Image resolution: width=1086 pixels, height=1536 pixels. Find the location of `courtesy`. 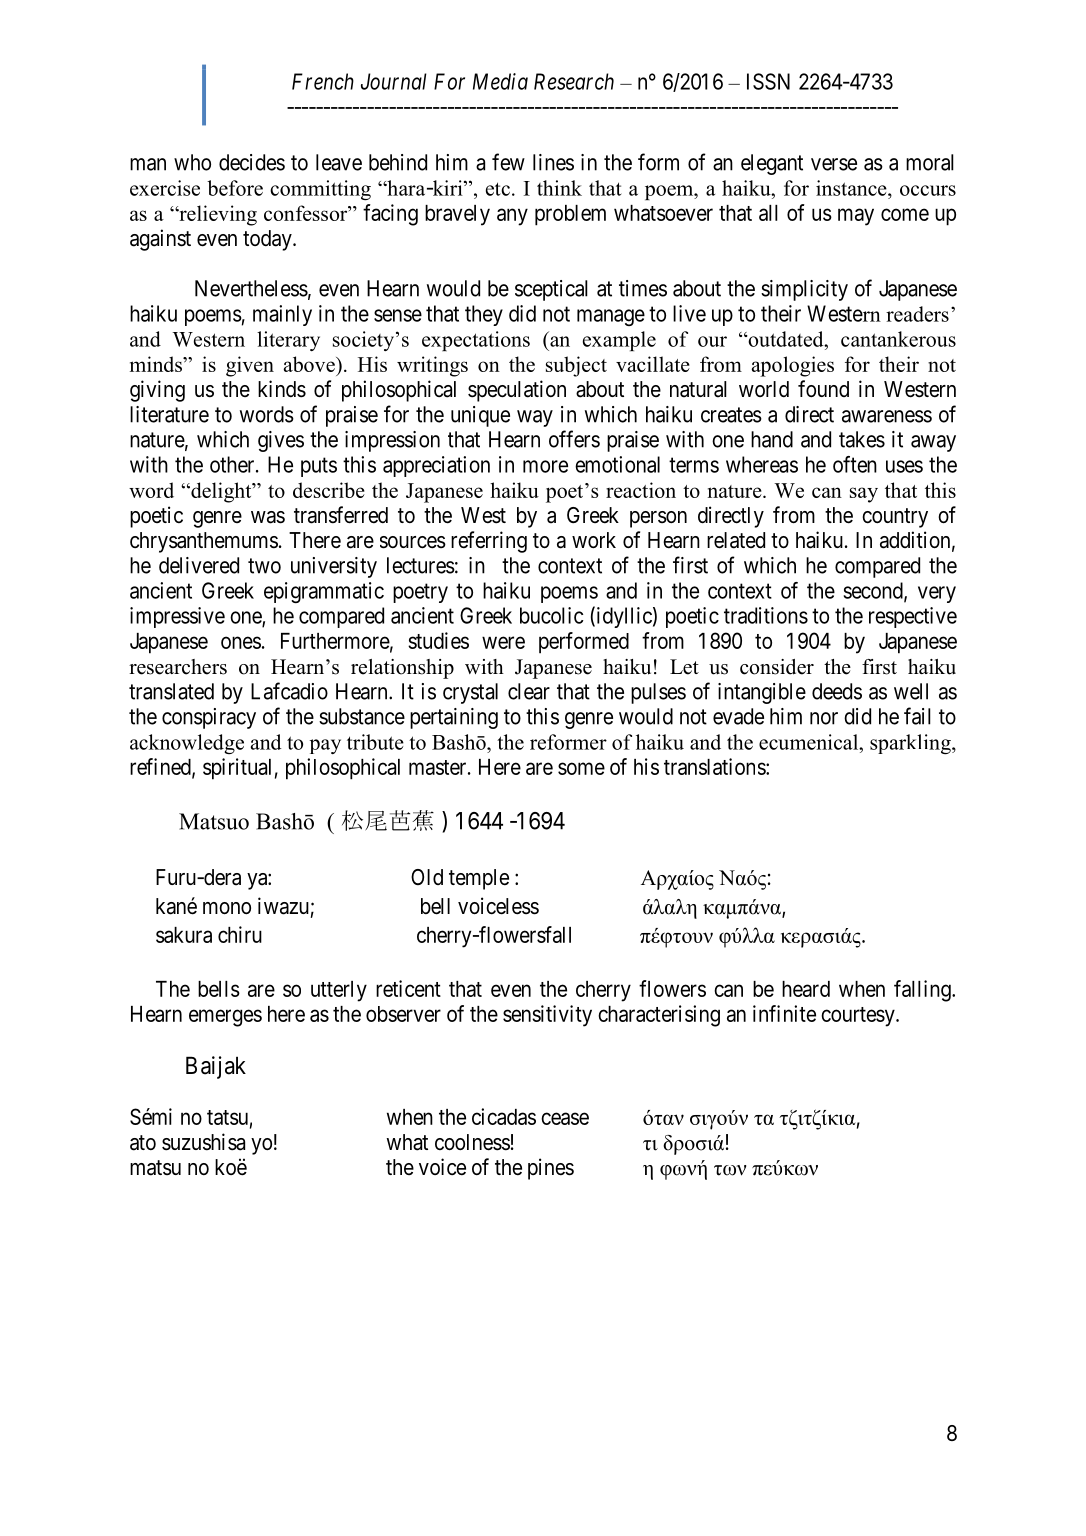

courtesy is located at coordinates (859, 1017).
